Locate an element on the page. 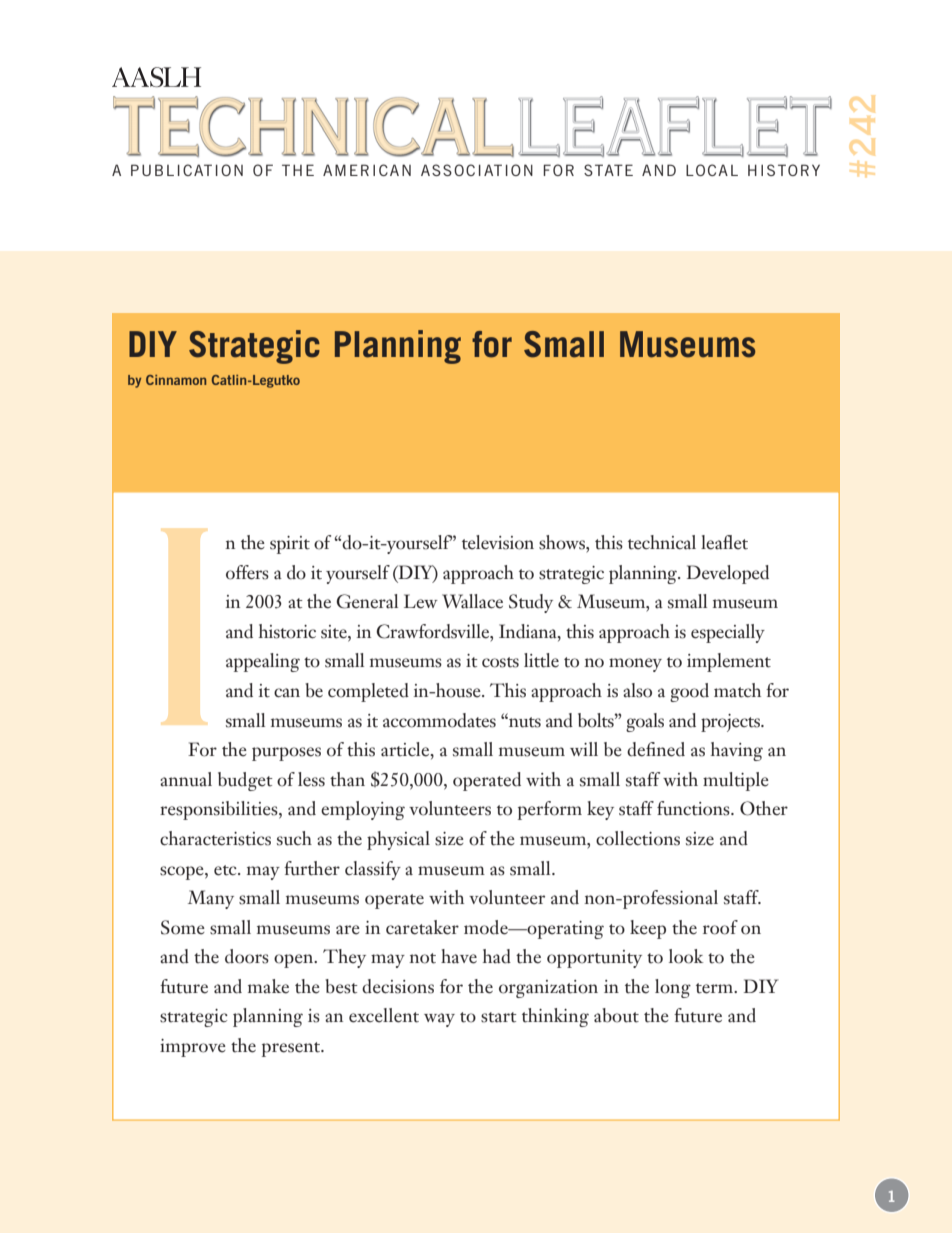  classify is located at coordinates (373, 870).
